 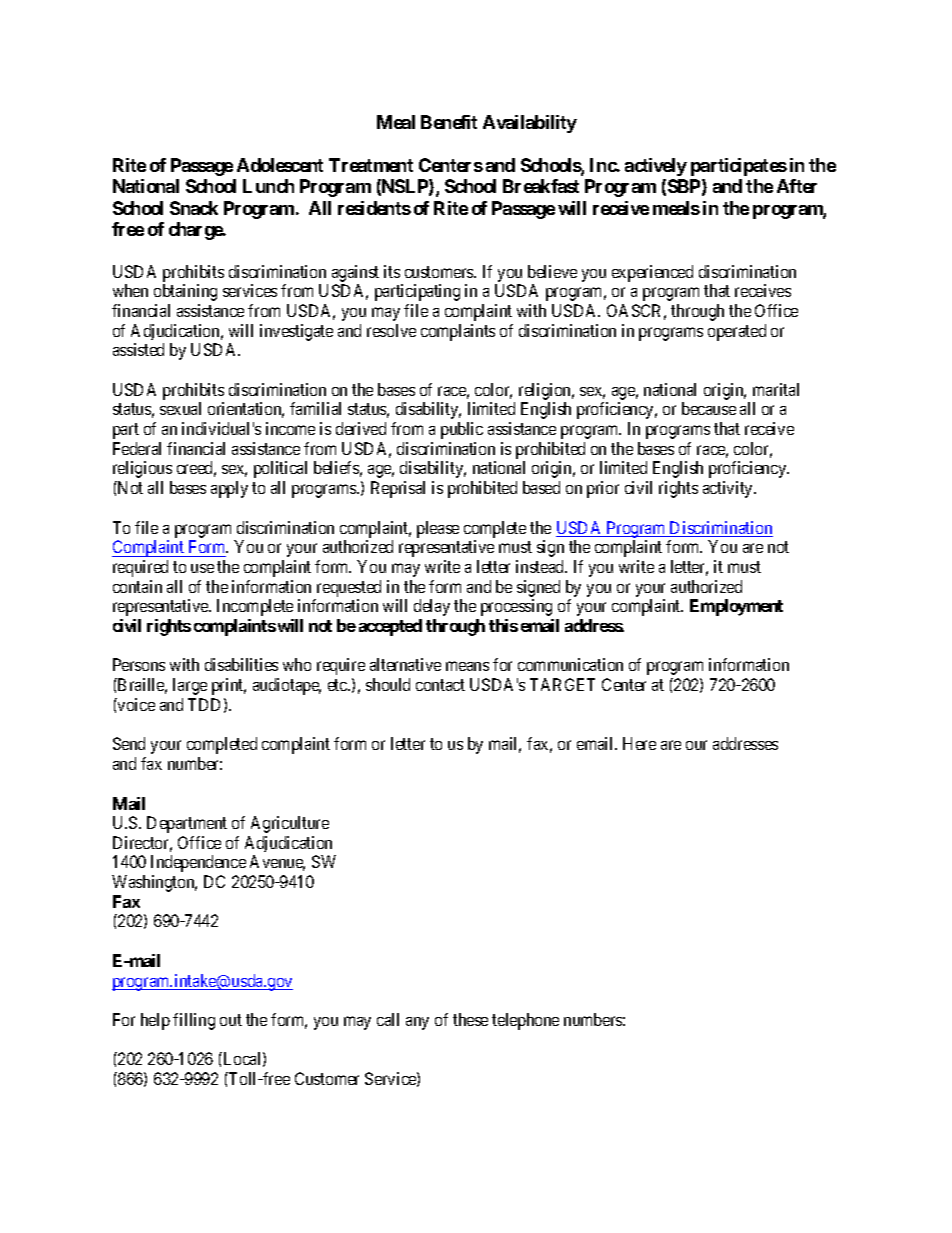 What do you see at coordinates (440, 685) in the image?
I see `contact` at bounding box center [440, 685].
